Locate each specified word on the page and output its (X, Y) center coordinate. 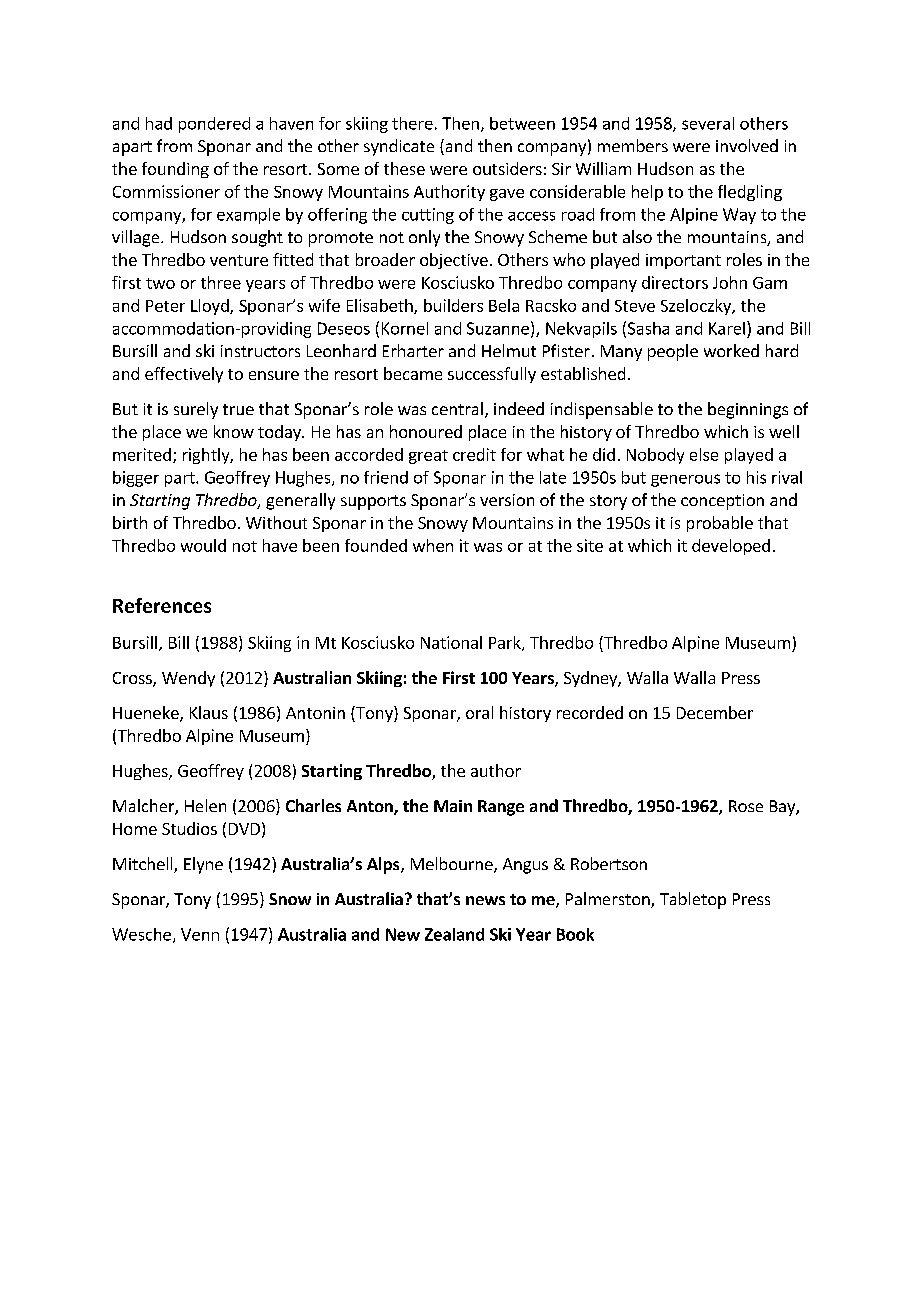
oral (479, 712)
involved (747, 145)
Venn (200, 934)
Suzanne (498, 328)
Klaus (209, 712)
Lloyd (211, 307)
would (203, 545)
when (433, 545)
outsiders (507, 168)
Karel (727, 328)
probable (720, 524)
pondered (214, 125)
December (715, 712)
